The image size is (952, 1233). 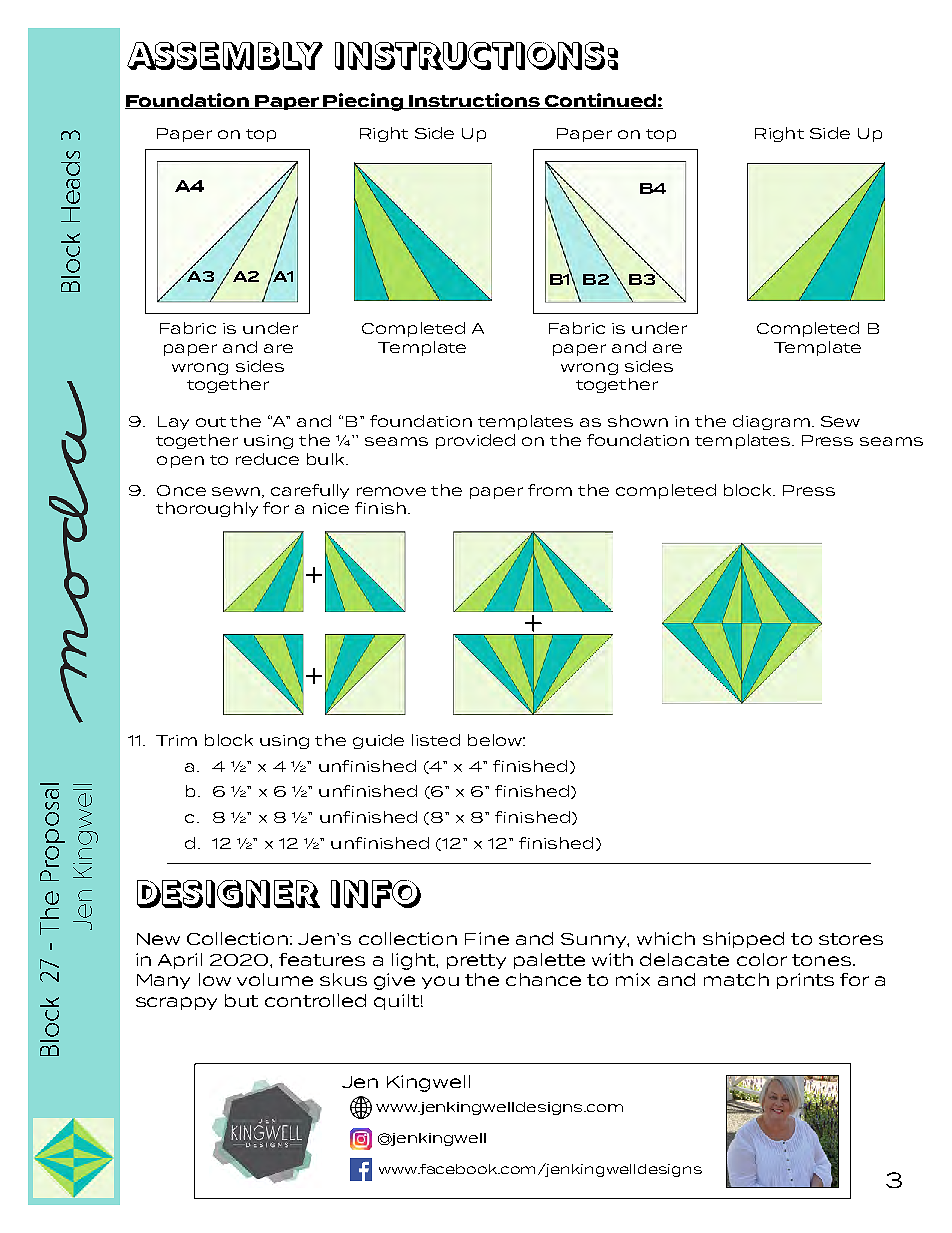 What do you see at coordinates (275, 979) in the image?
I see `volume` at bounding box center [275, 979].
